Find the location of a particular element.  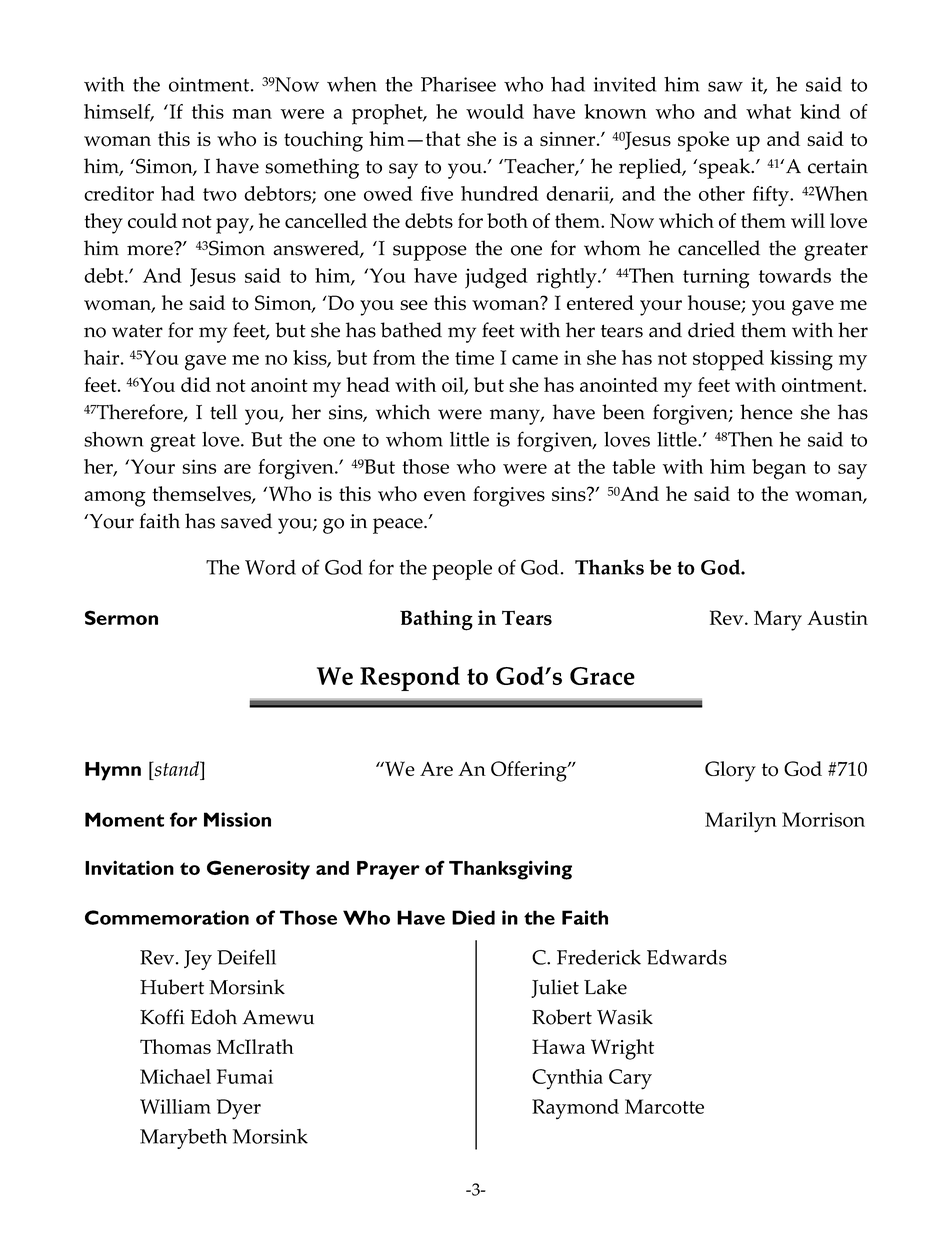

Austin is located at coordinates (837, 618).
